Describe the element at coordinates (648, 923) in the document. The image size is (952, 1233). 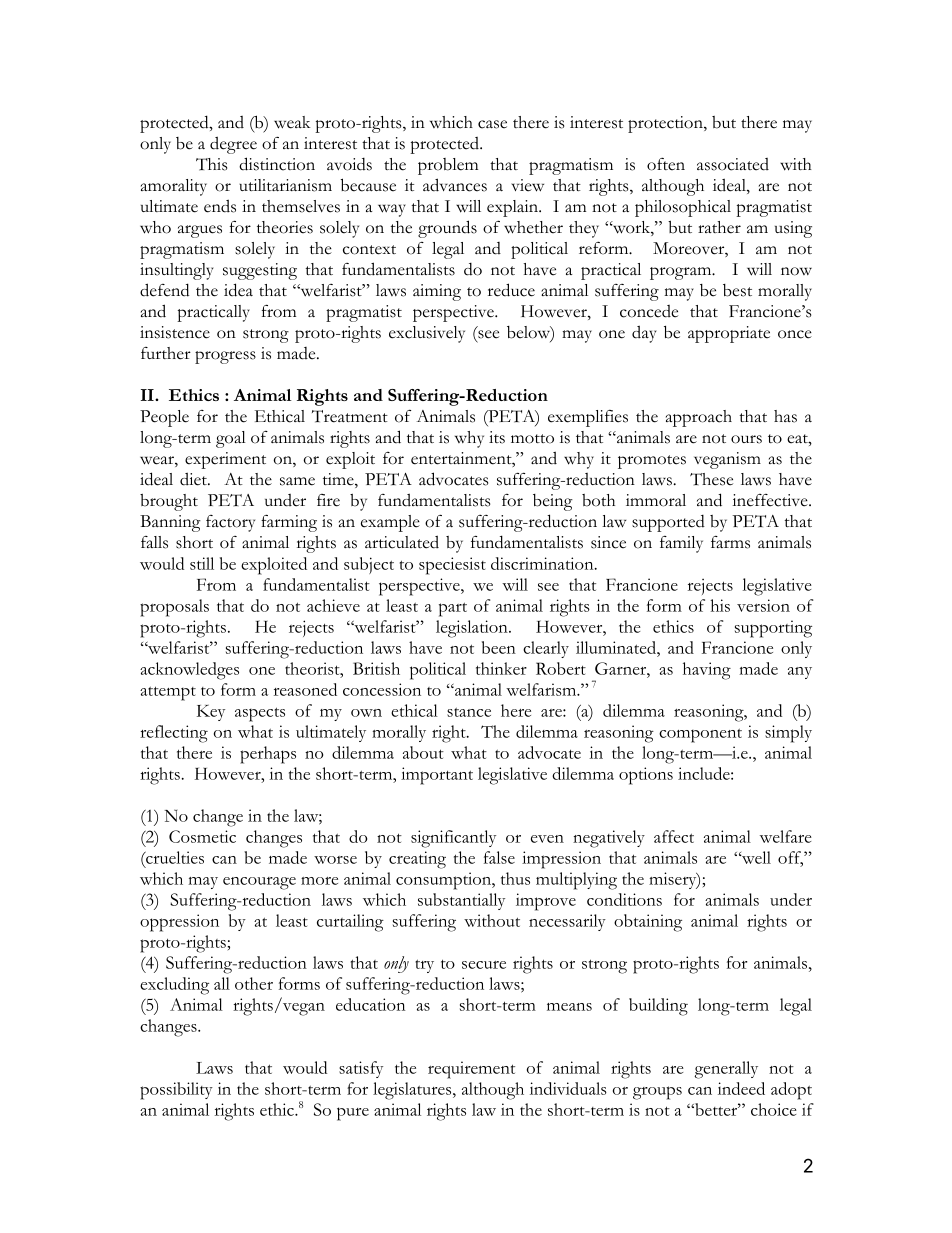
I see `obtaining` at that location.
